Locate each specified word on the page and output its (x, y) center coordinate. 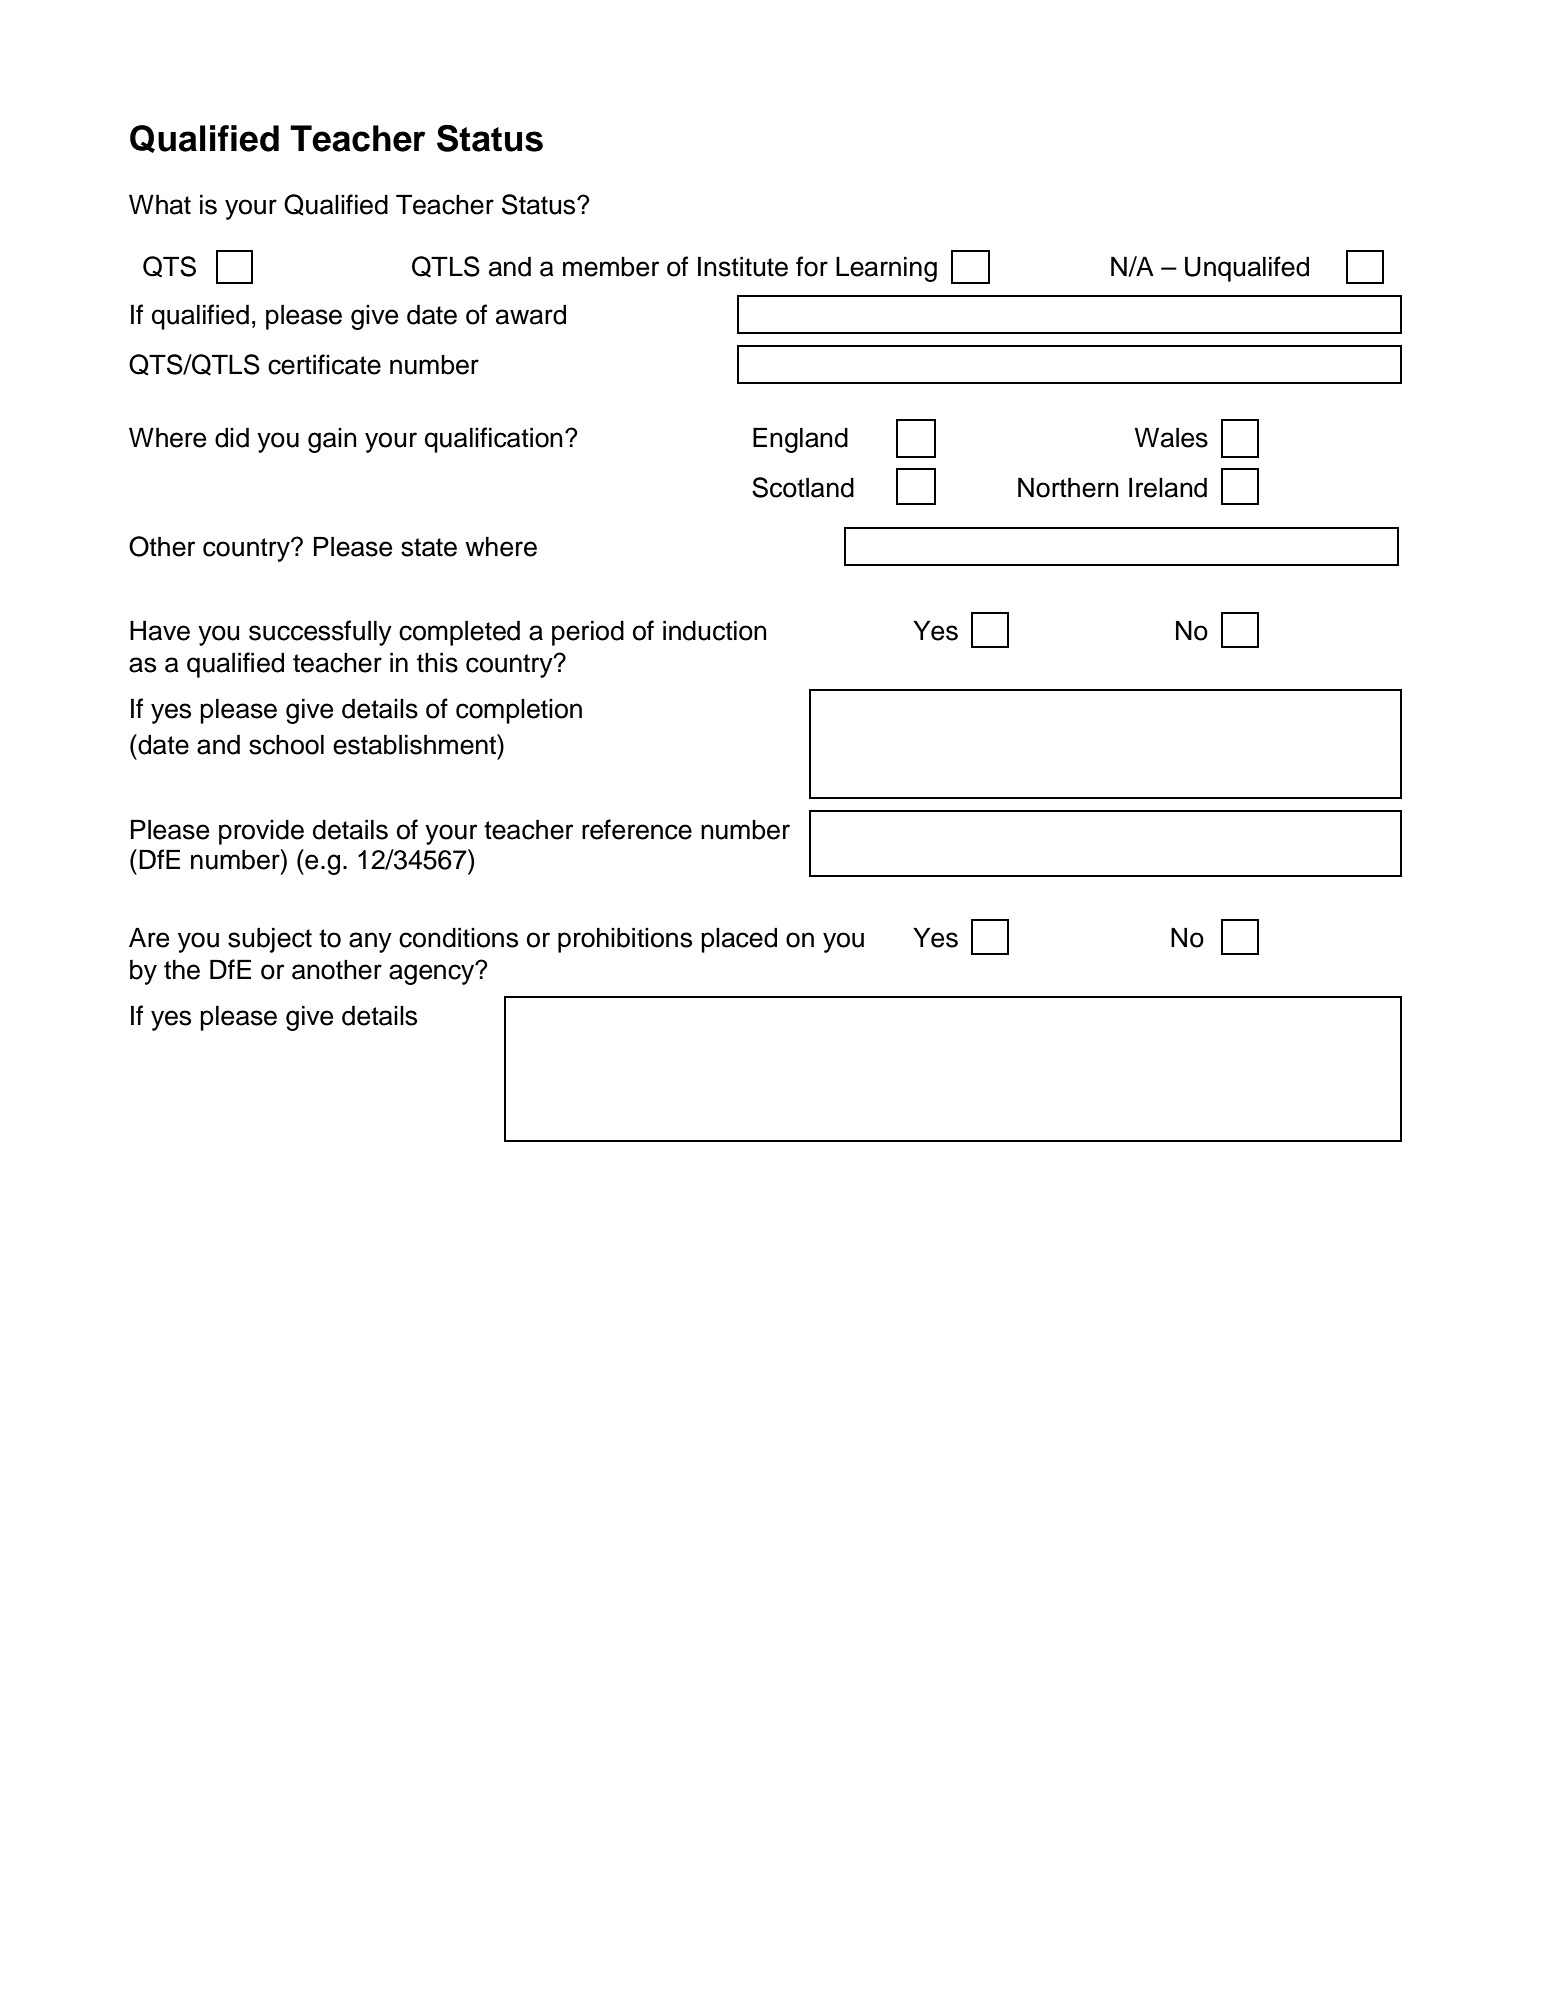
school (286, 744)
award (531, 314)
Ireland (1168, 487)
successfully (320, 633)
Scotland (803, 487)
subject (270, 940)
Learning (886, 269)
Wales (1171, 437)
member (611, 267)
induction (715, 630)
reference (637, 829)
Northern (1068, 487)
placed (739, 940)
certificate (324, 364)
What (160, 204)
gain (332, 440)
